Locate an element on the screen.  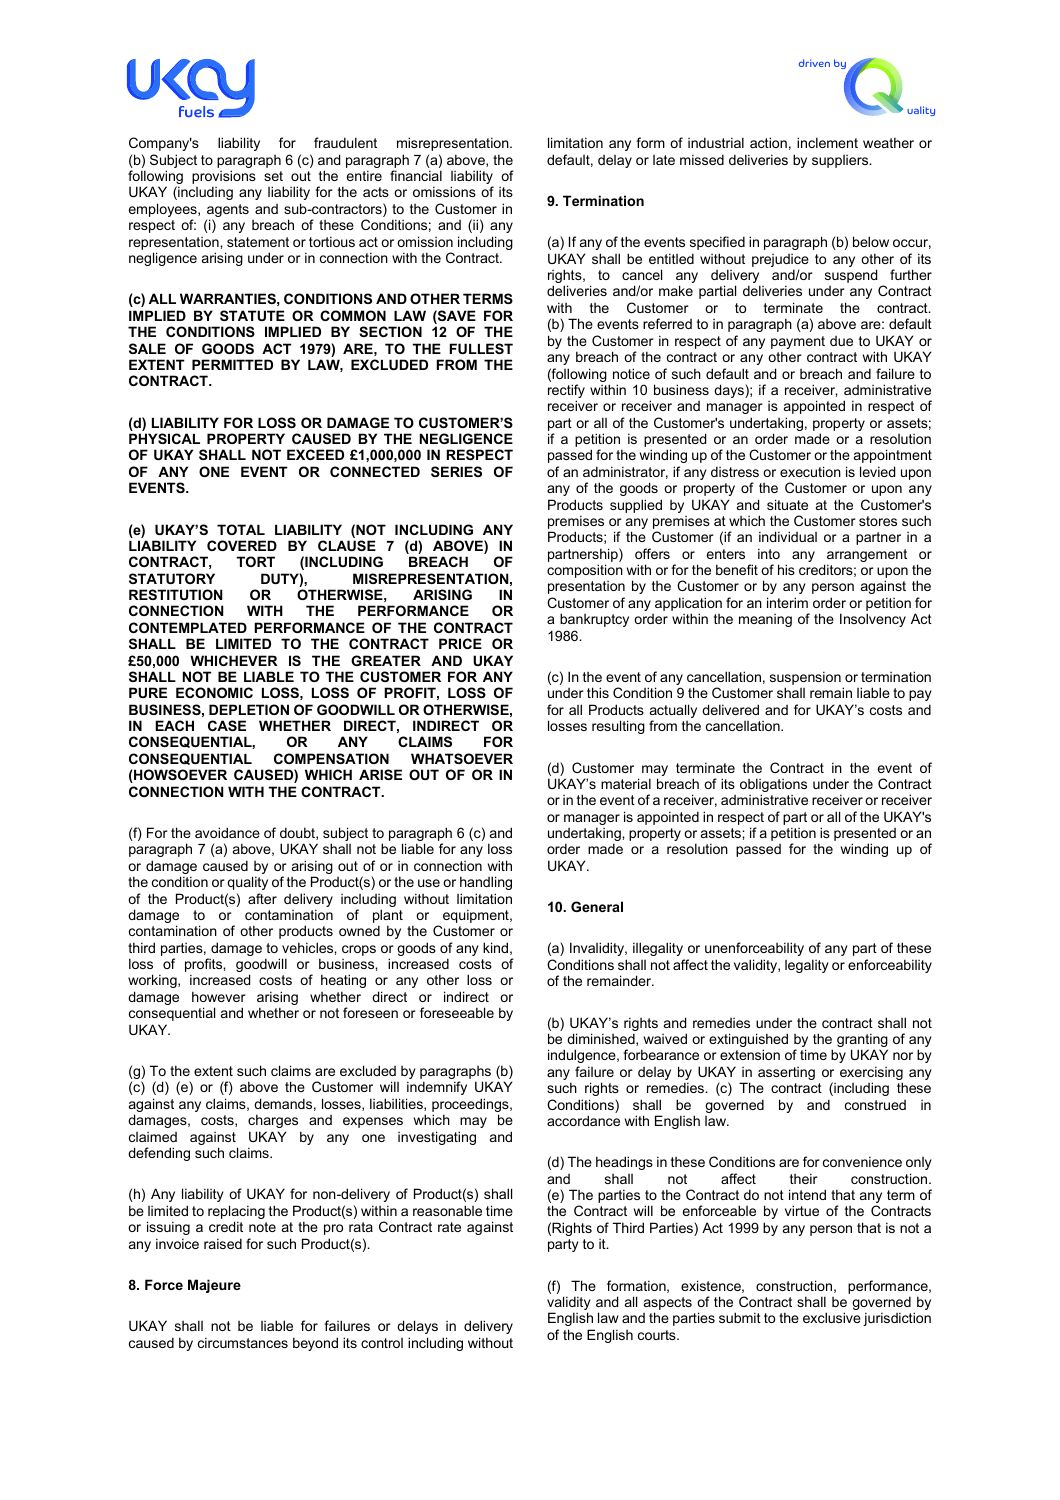
DEPLETION is located at coordinates (249, 709).
